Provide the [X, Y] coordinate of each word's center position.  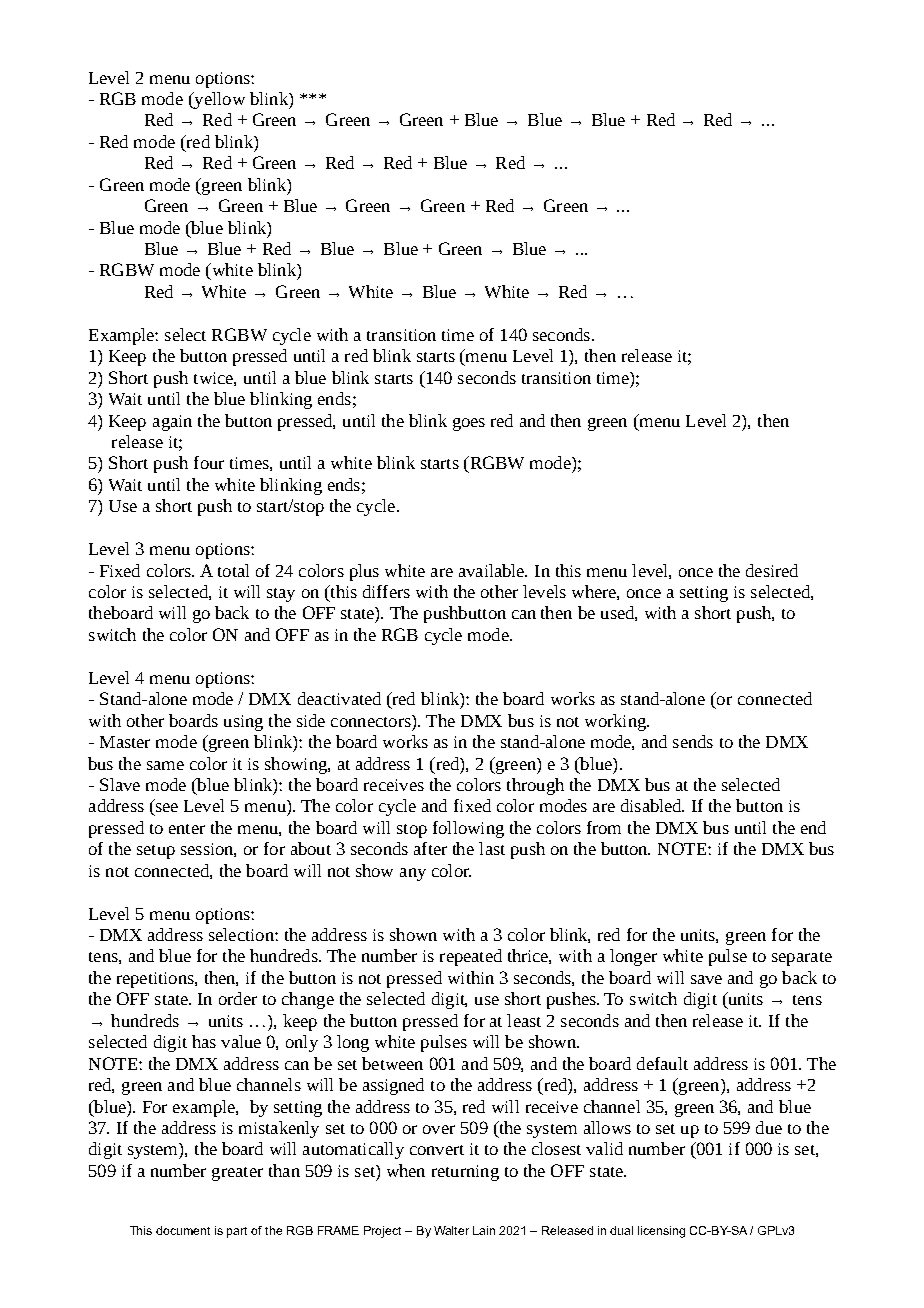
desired [772, 570]
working [616, 722]
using [243, 723]
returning [465, 1173]
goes [469, 424]
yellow [218, 100]
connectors [372, 721]
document [183, 1230]
